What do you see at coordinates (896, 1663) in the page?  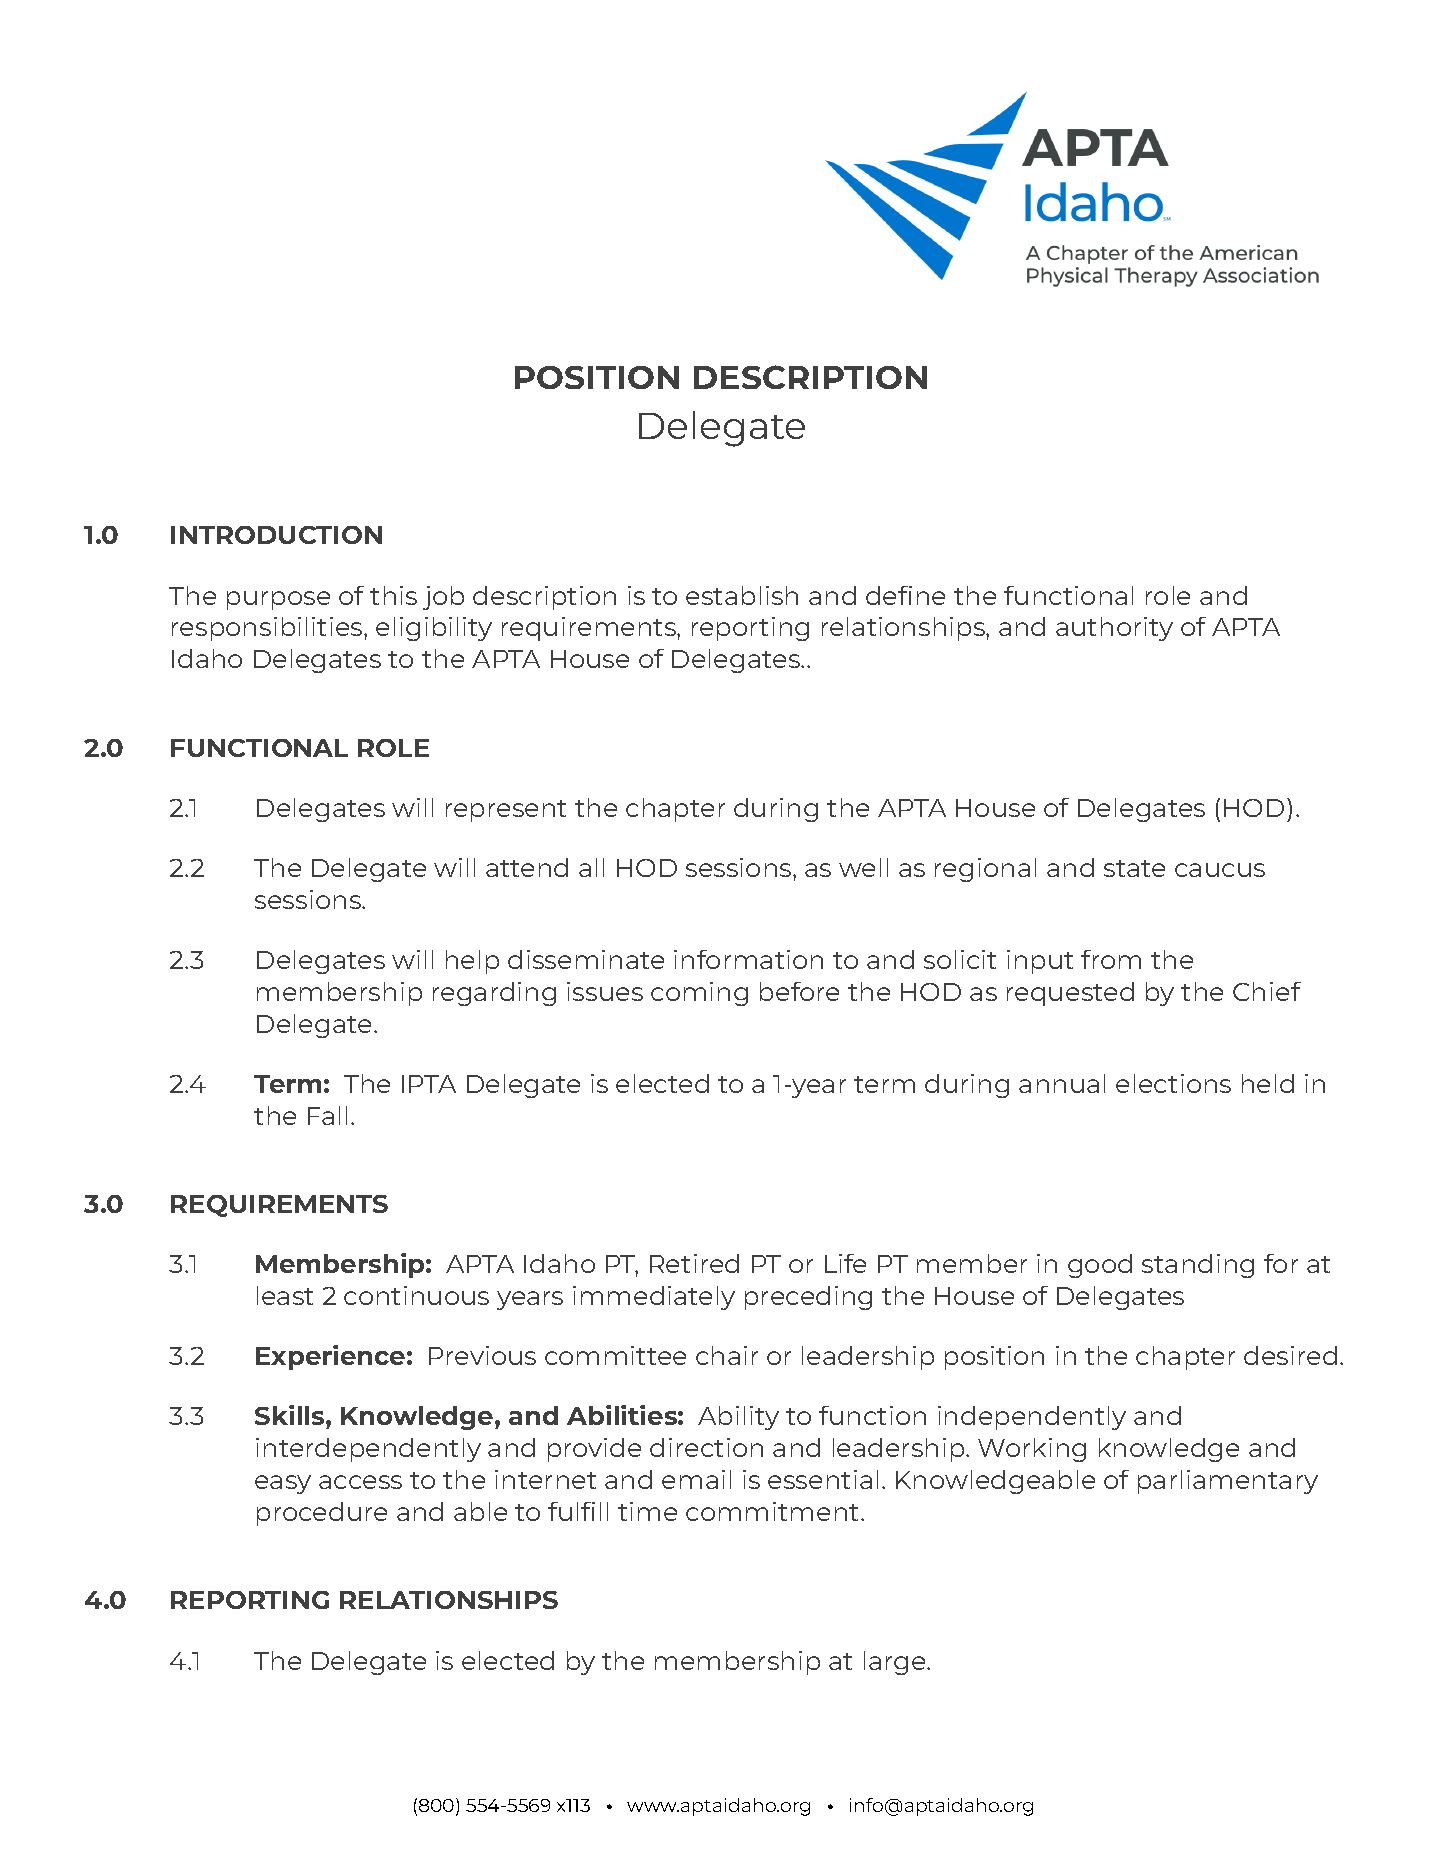 I see `large` at bounding box center [896, 1663].
